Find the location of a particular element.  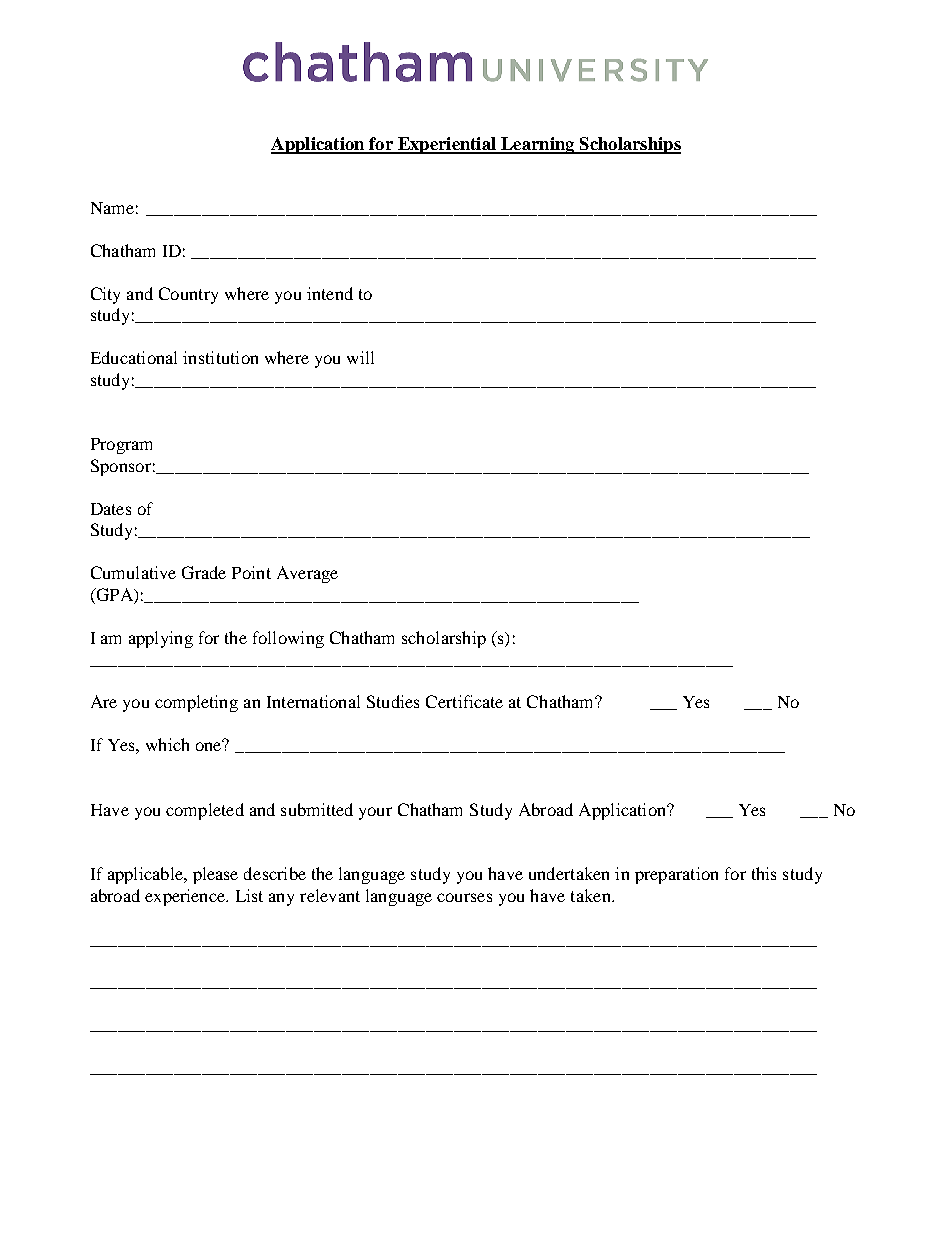

Certificate is located at coordinates (464, 701).
